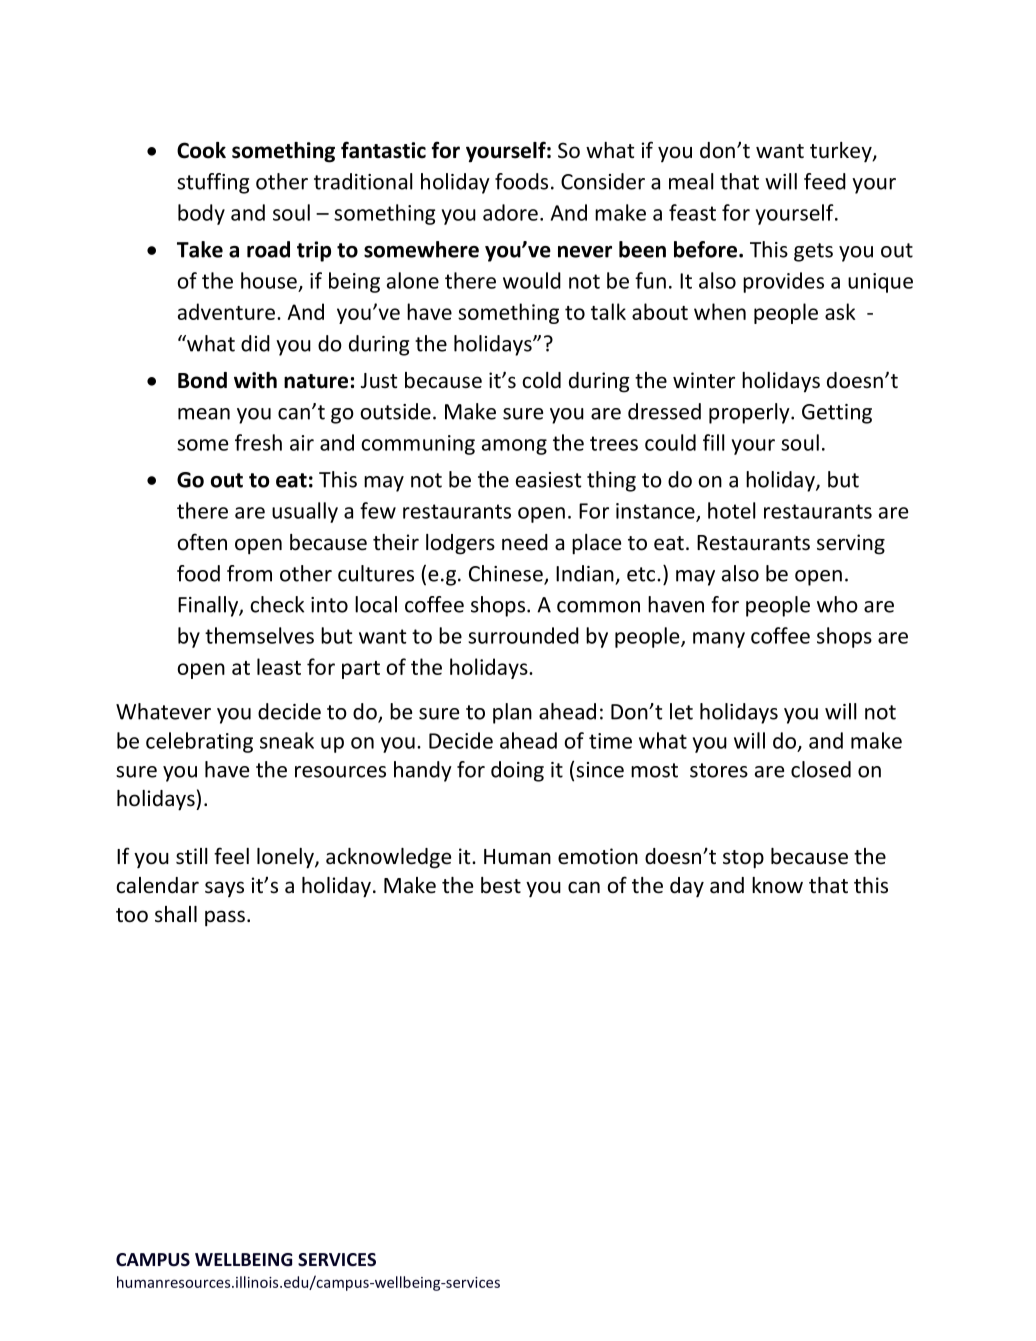  I want to click on ask, so click(840, 311).
